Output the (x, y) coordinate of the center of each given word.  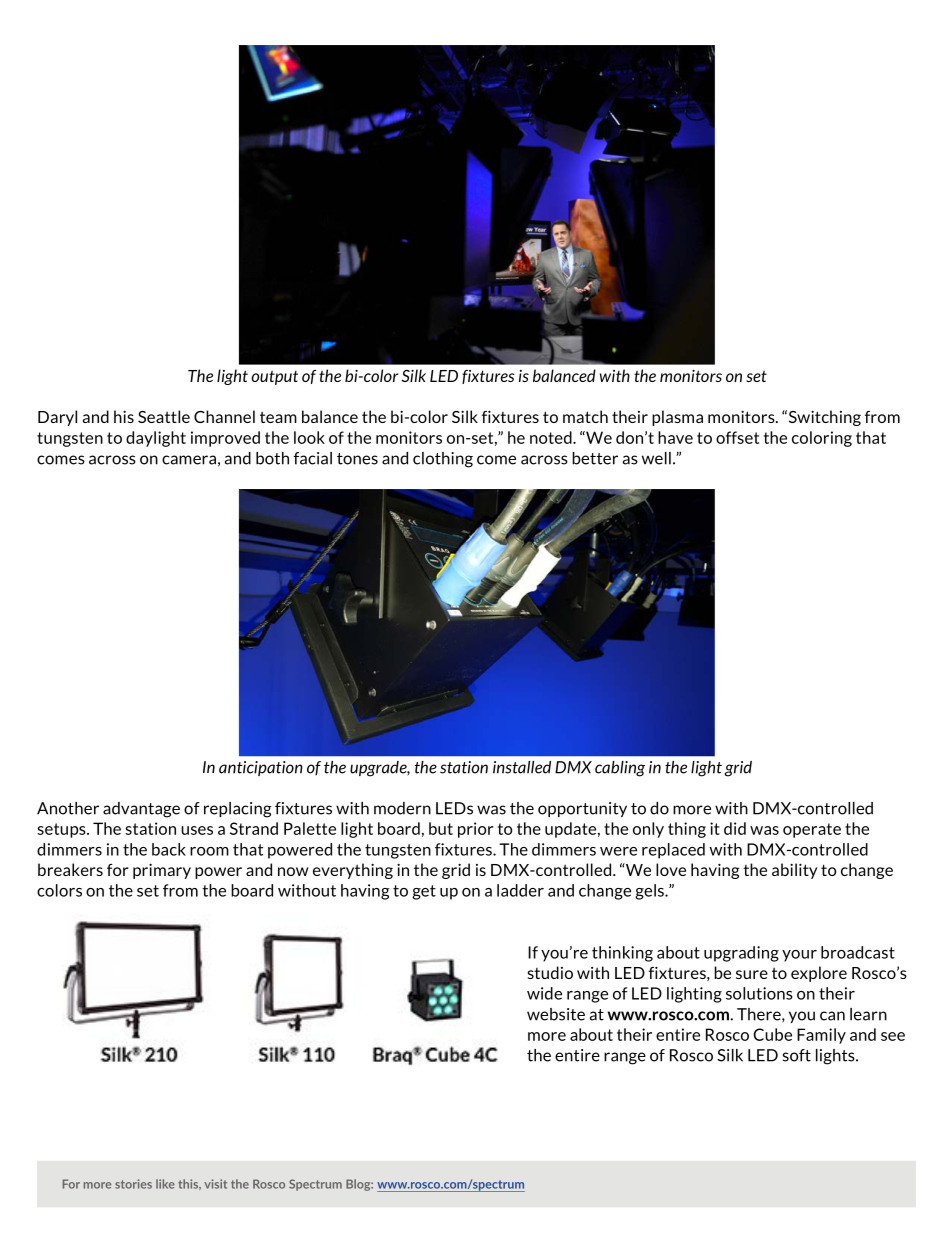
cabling (620, 769)
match (585, 416)
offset (737, 437)
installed (522, 767)
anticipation (261, 768)
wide (544, 993)
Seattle (164, 416)
